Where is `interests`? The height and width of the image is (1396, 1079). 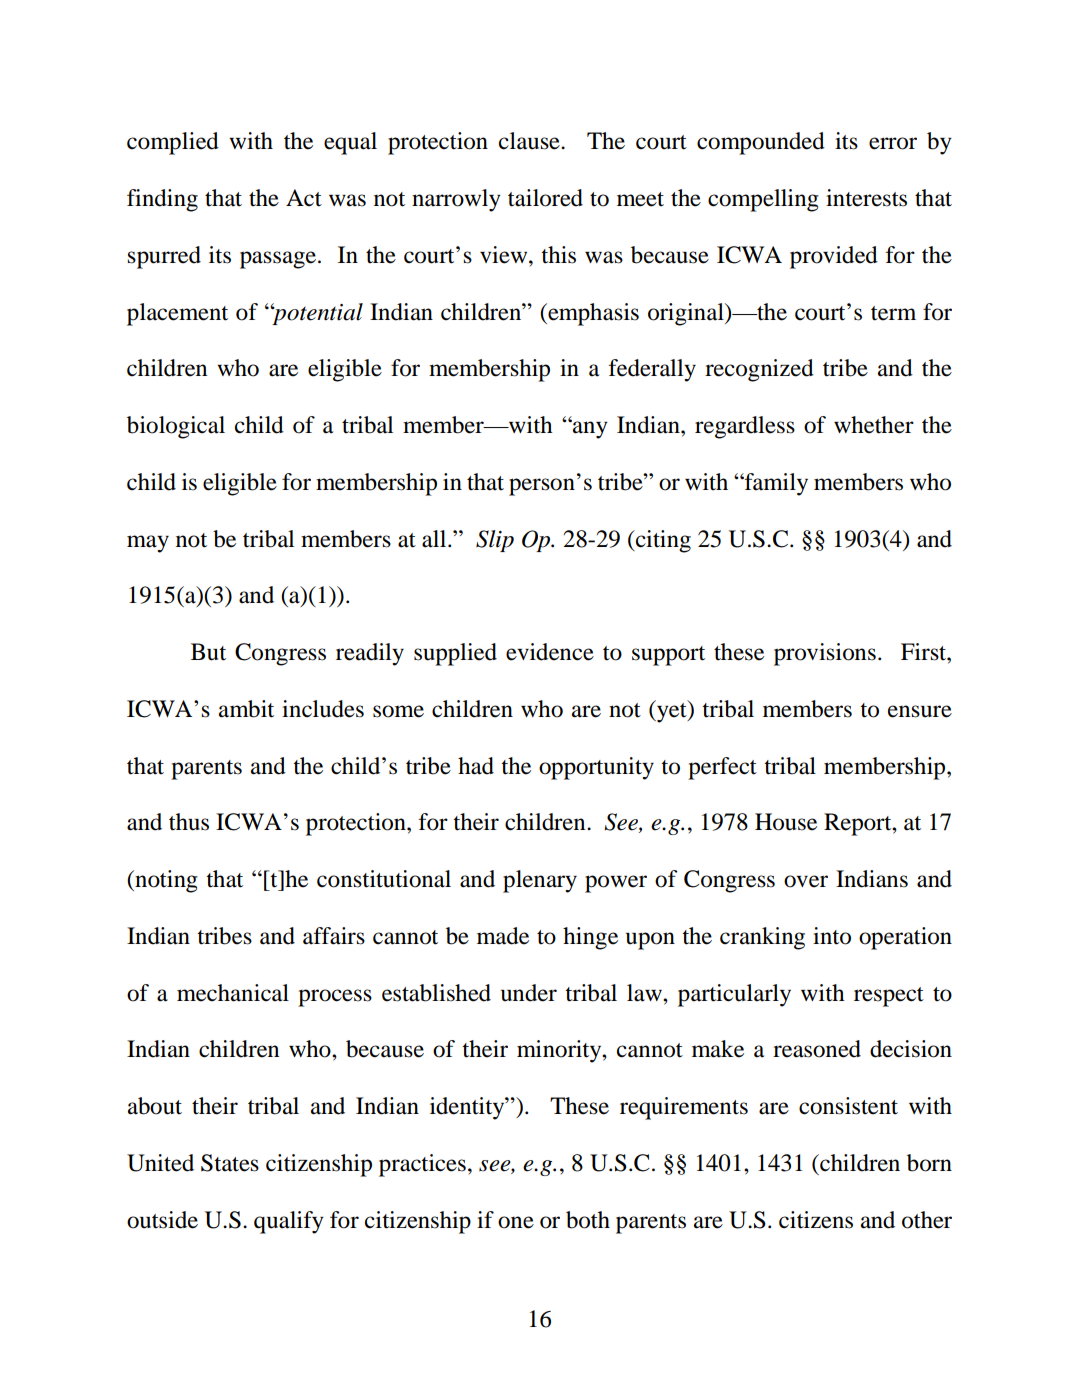
interests is located at coordinates (866, 198).
